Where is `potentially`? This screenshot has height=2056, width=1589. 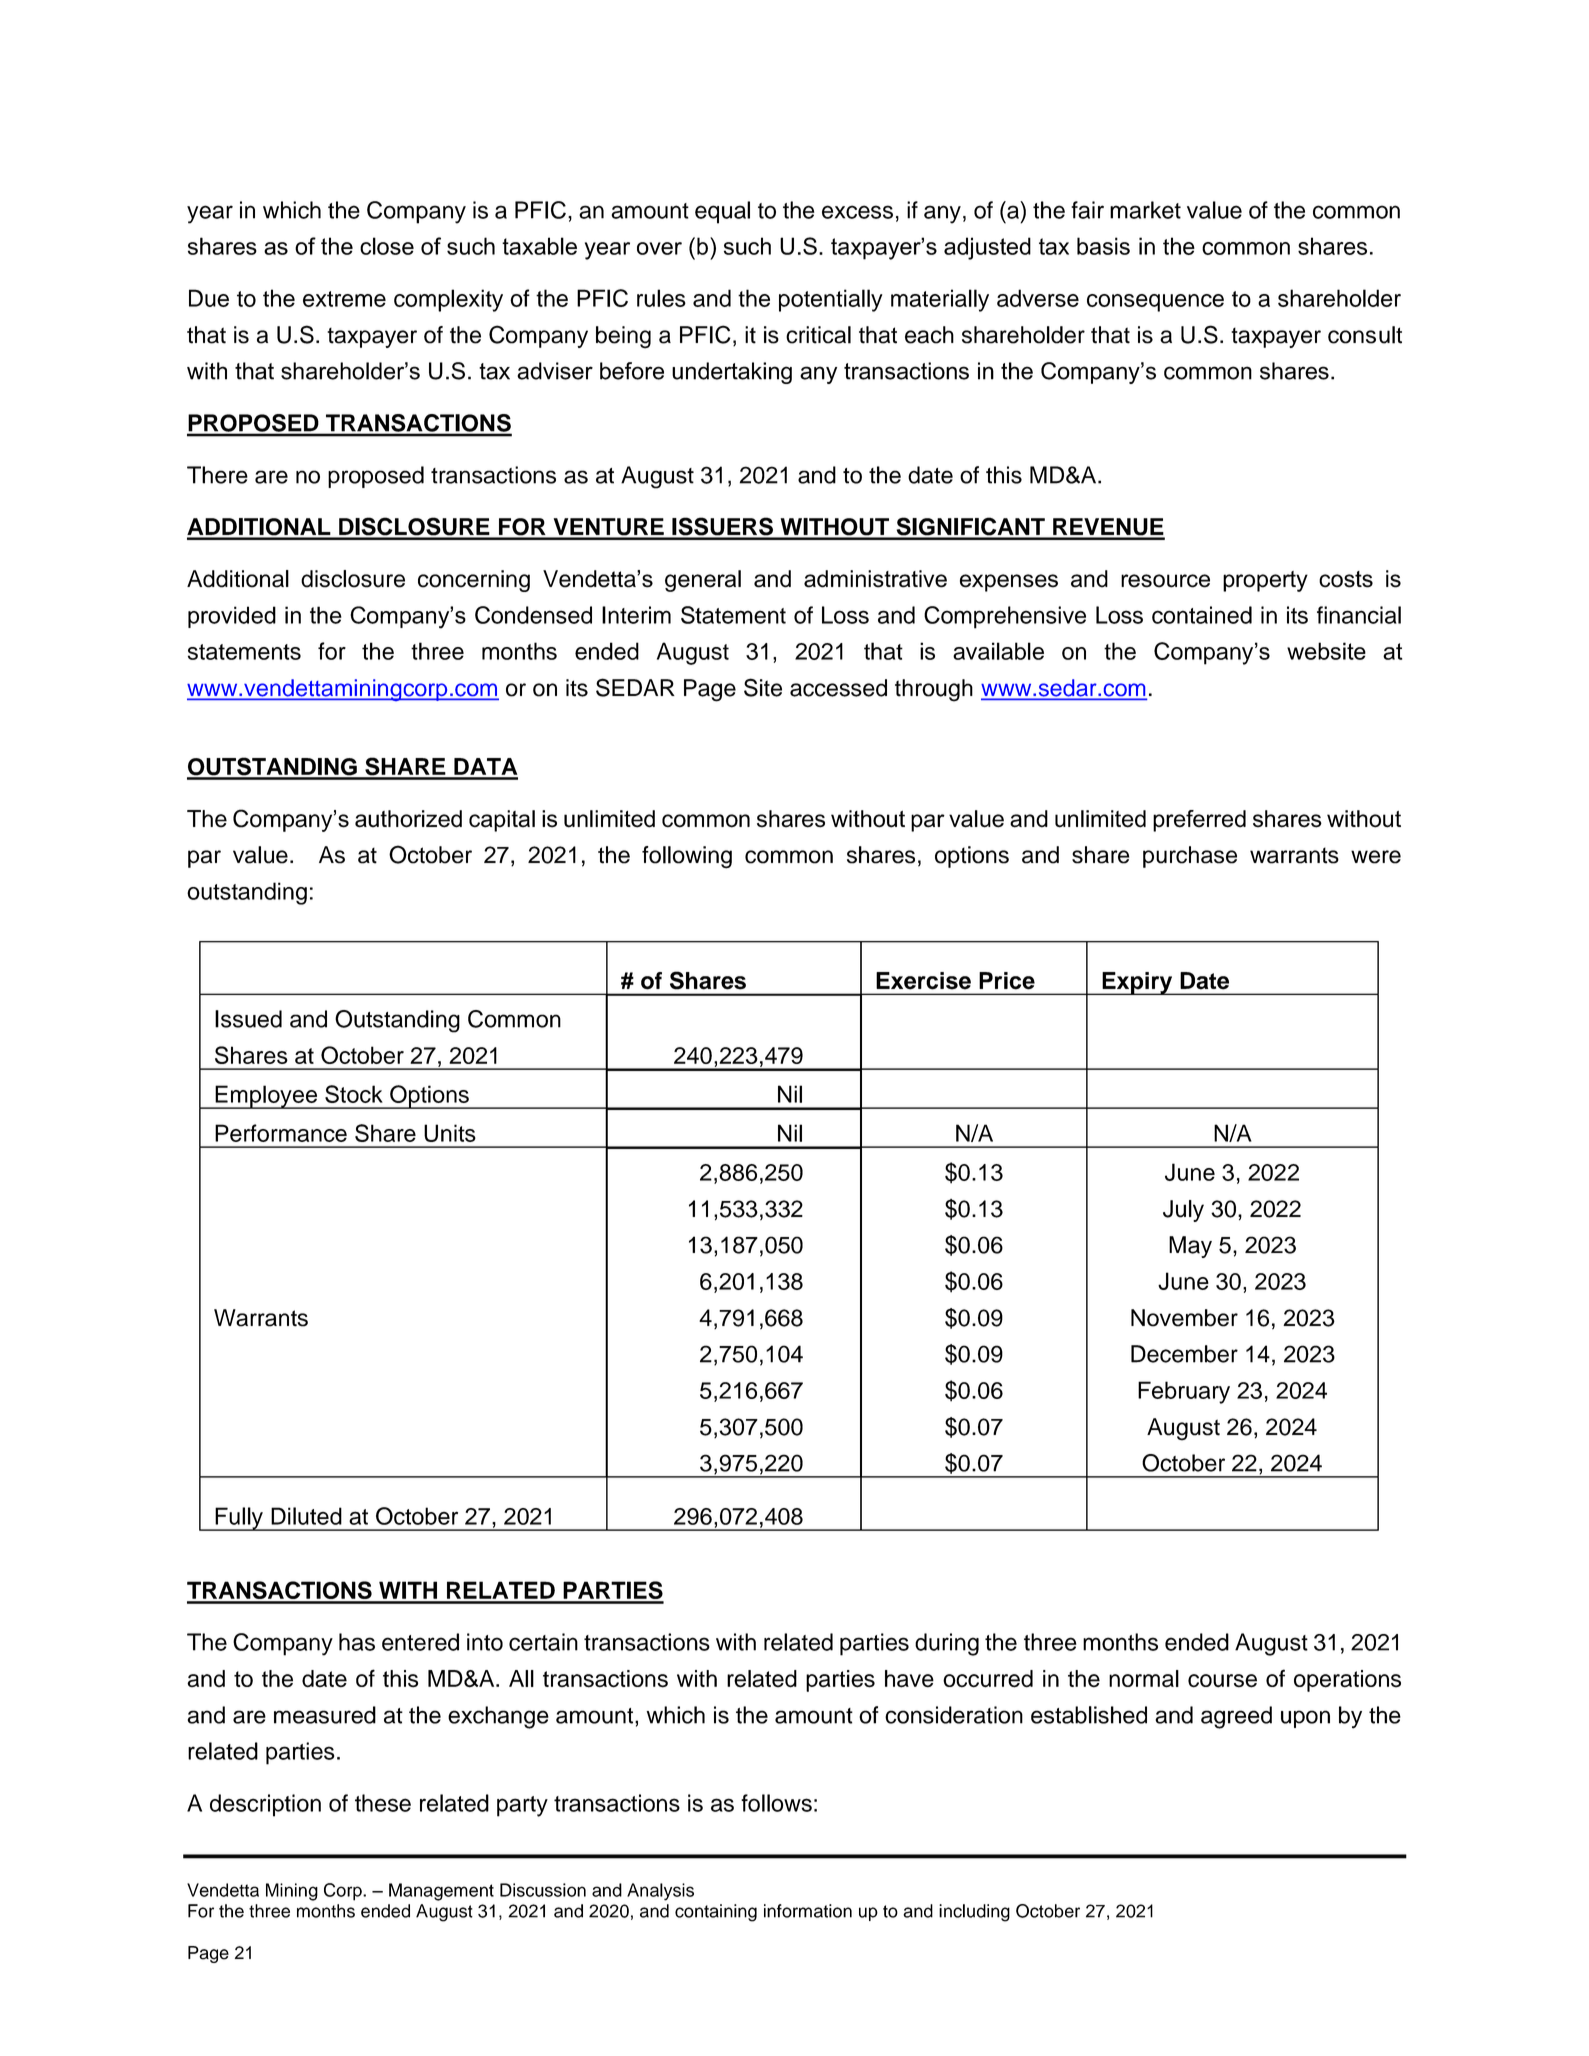
potentially is located at coordinates (831, 300).
